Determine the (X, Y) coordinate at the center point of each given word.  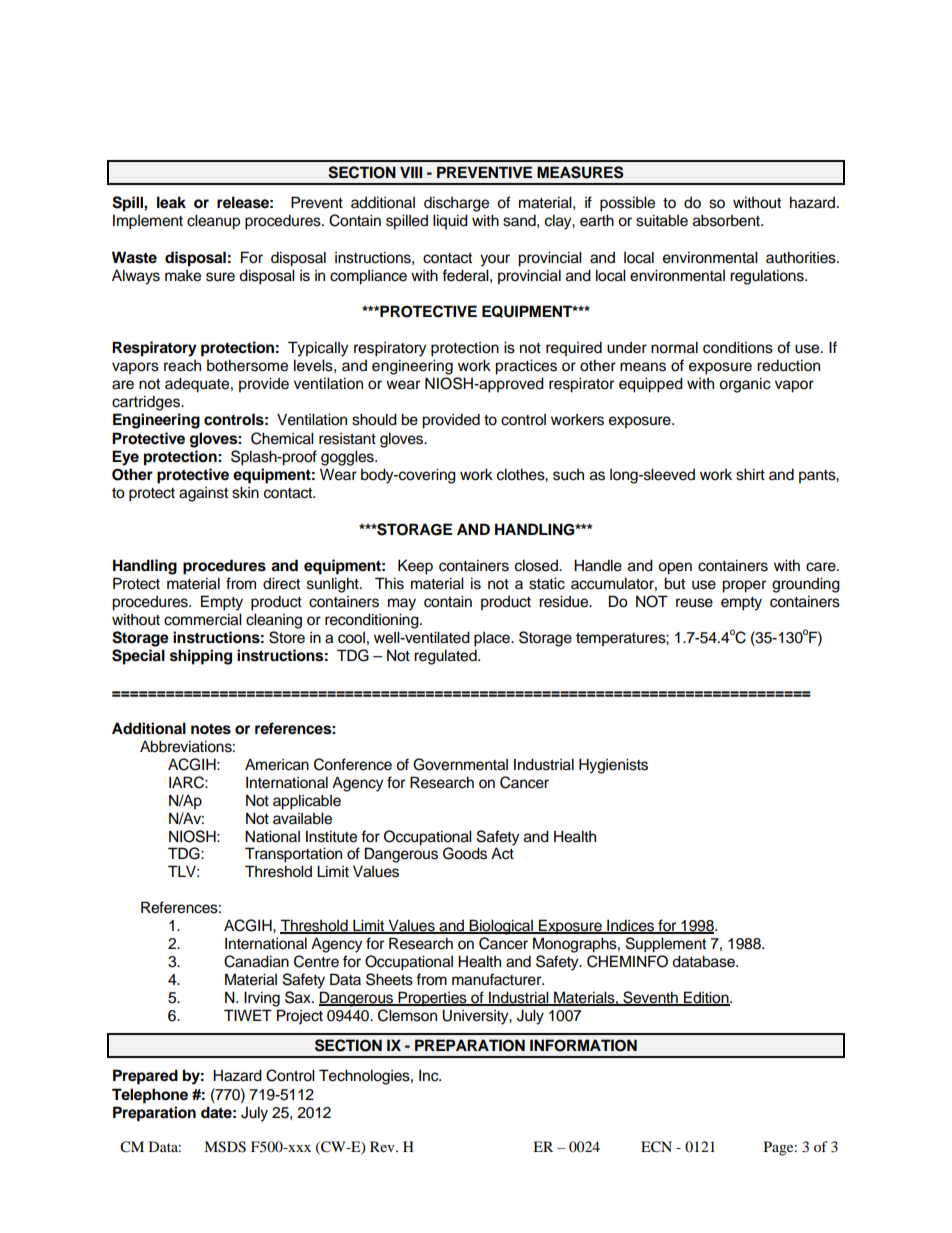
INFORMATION (583, 1045)
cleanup (213, 222)
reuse (694, 603)
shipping (201, 657)
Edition (706, 998)
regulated (446, 657)
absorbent (727, 220)
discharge (456, 204)
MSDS (225, 1147)
